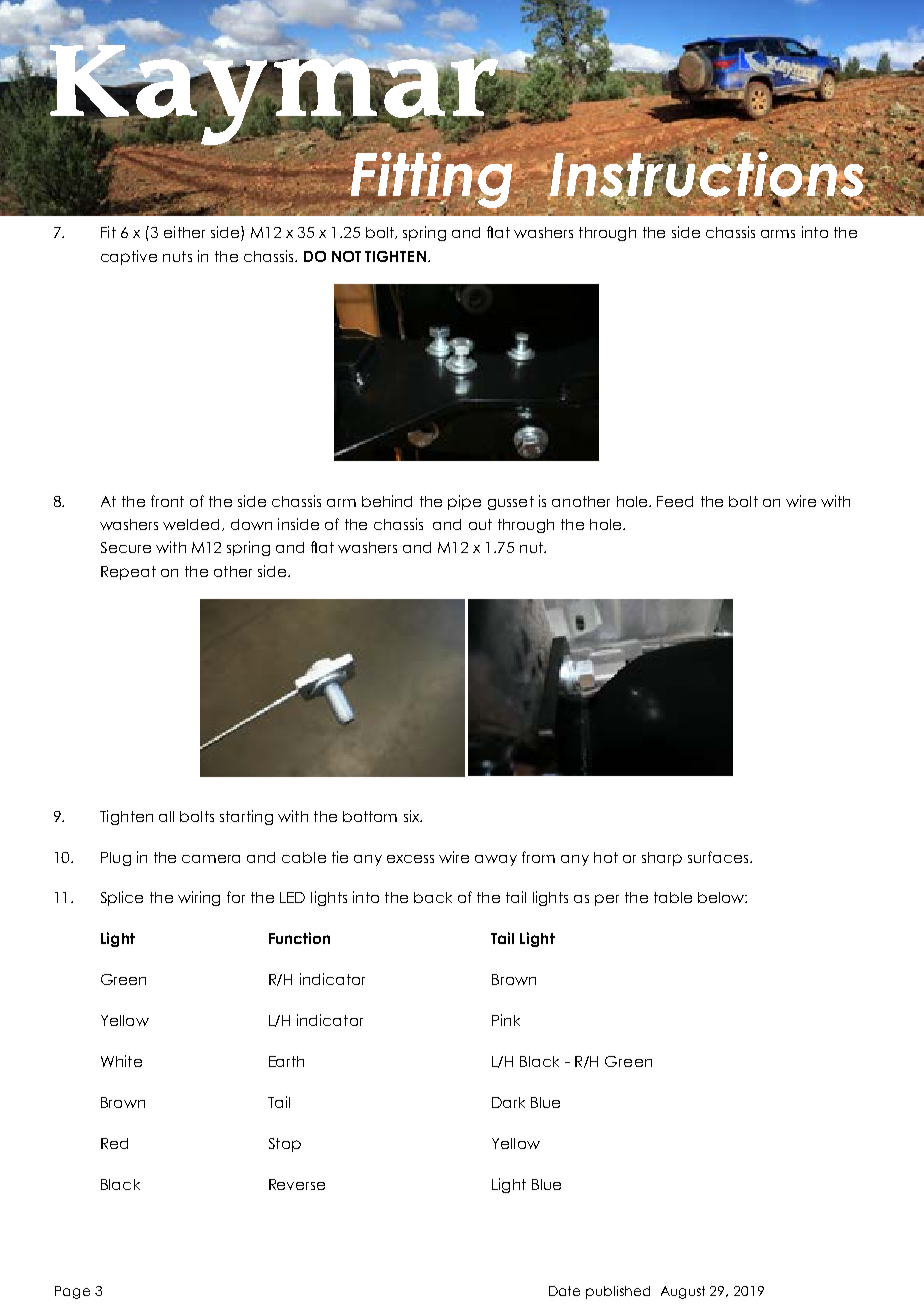 The image size is (924, 1308). I want to click on table, so click(673, 897).
